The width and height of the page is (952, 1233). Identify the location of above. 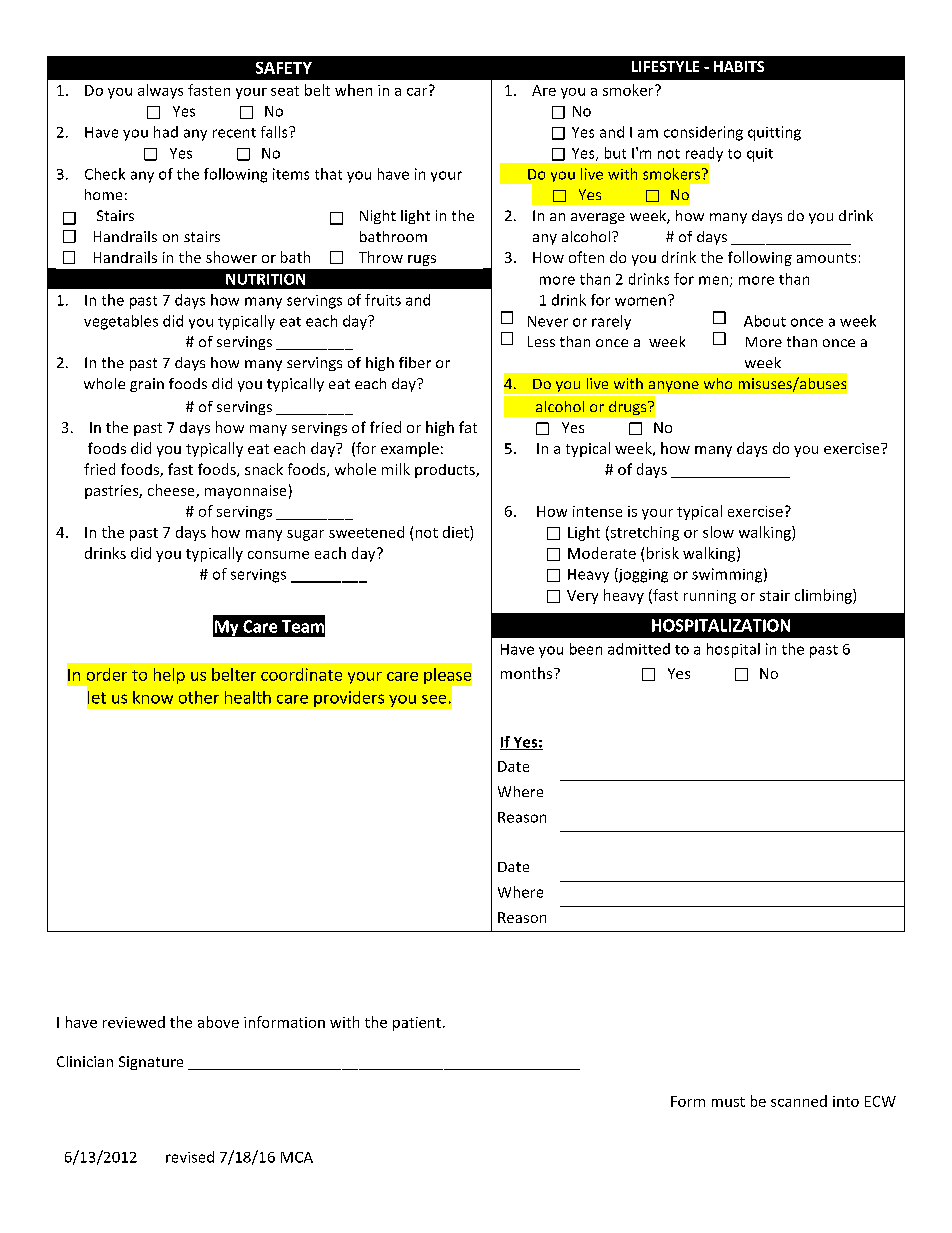
(218, 1022).
